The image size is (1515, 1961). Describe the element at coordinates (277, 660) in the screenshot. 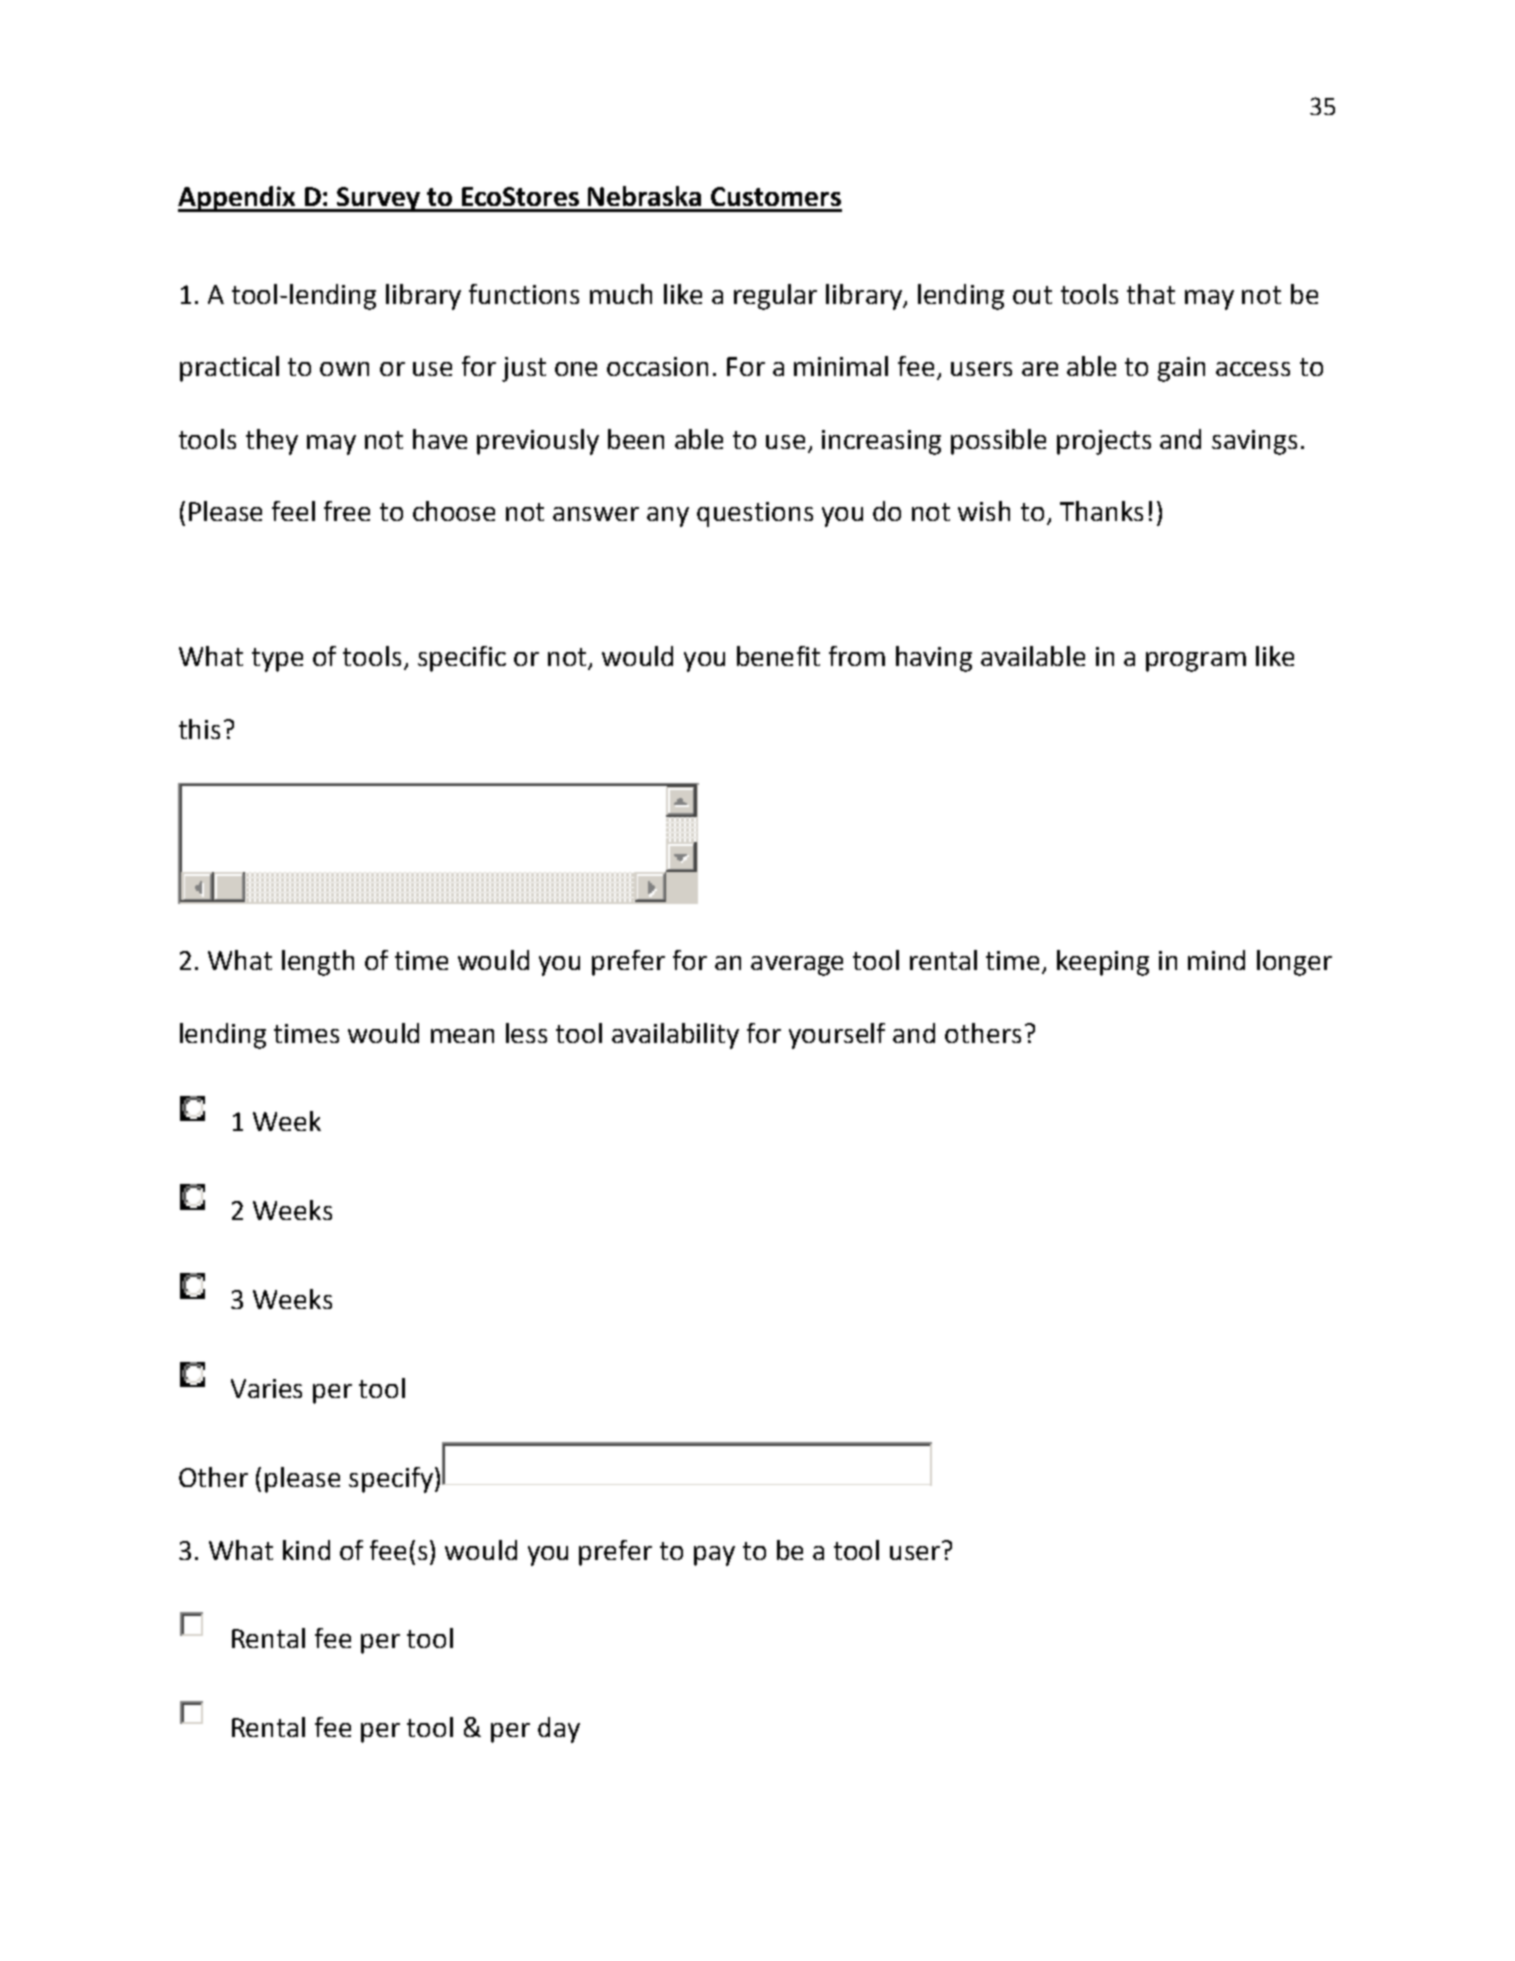

I see `type` at that location.
